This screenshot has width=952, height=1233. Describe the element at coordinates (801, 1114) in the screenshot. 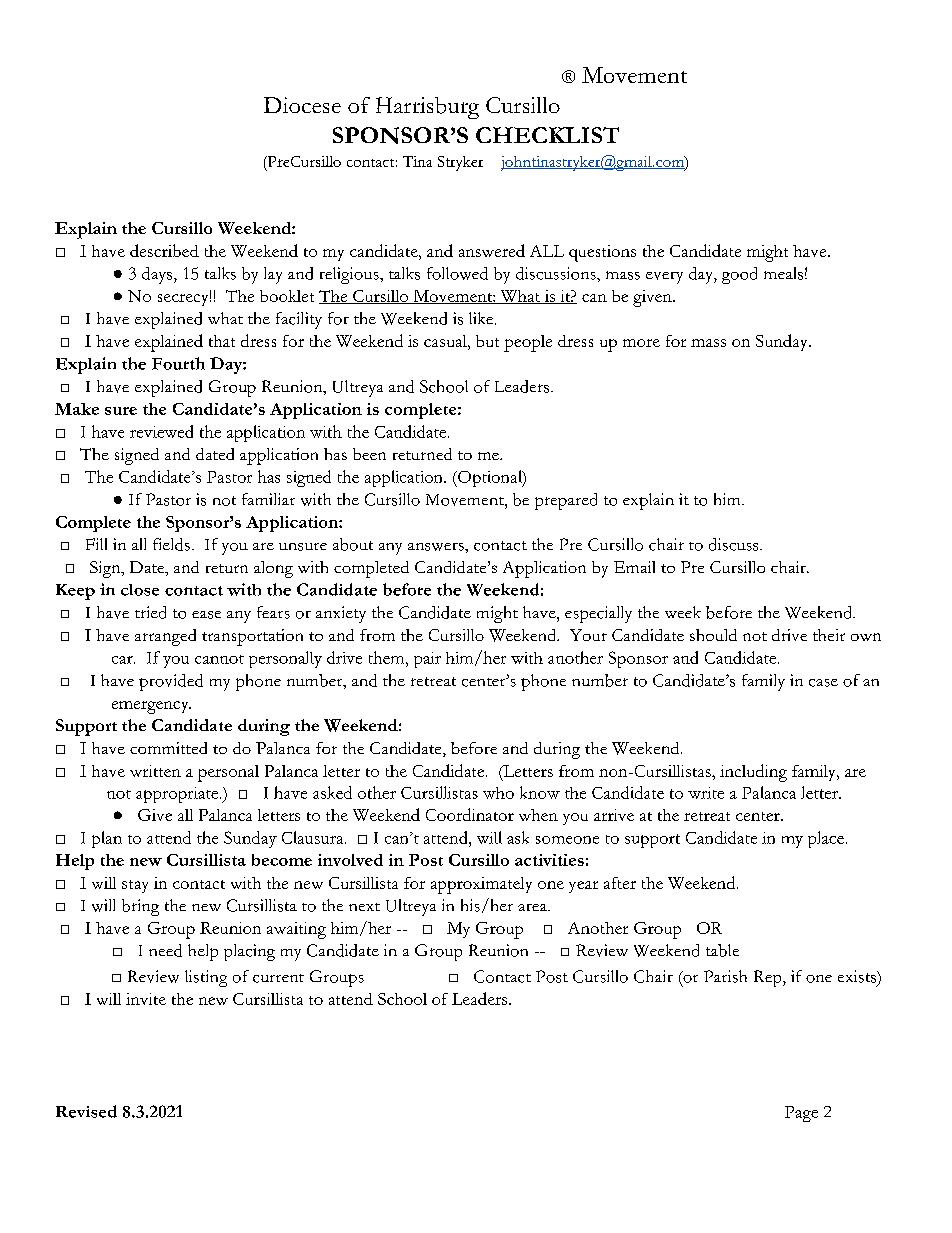

I see `Page` at that location.
